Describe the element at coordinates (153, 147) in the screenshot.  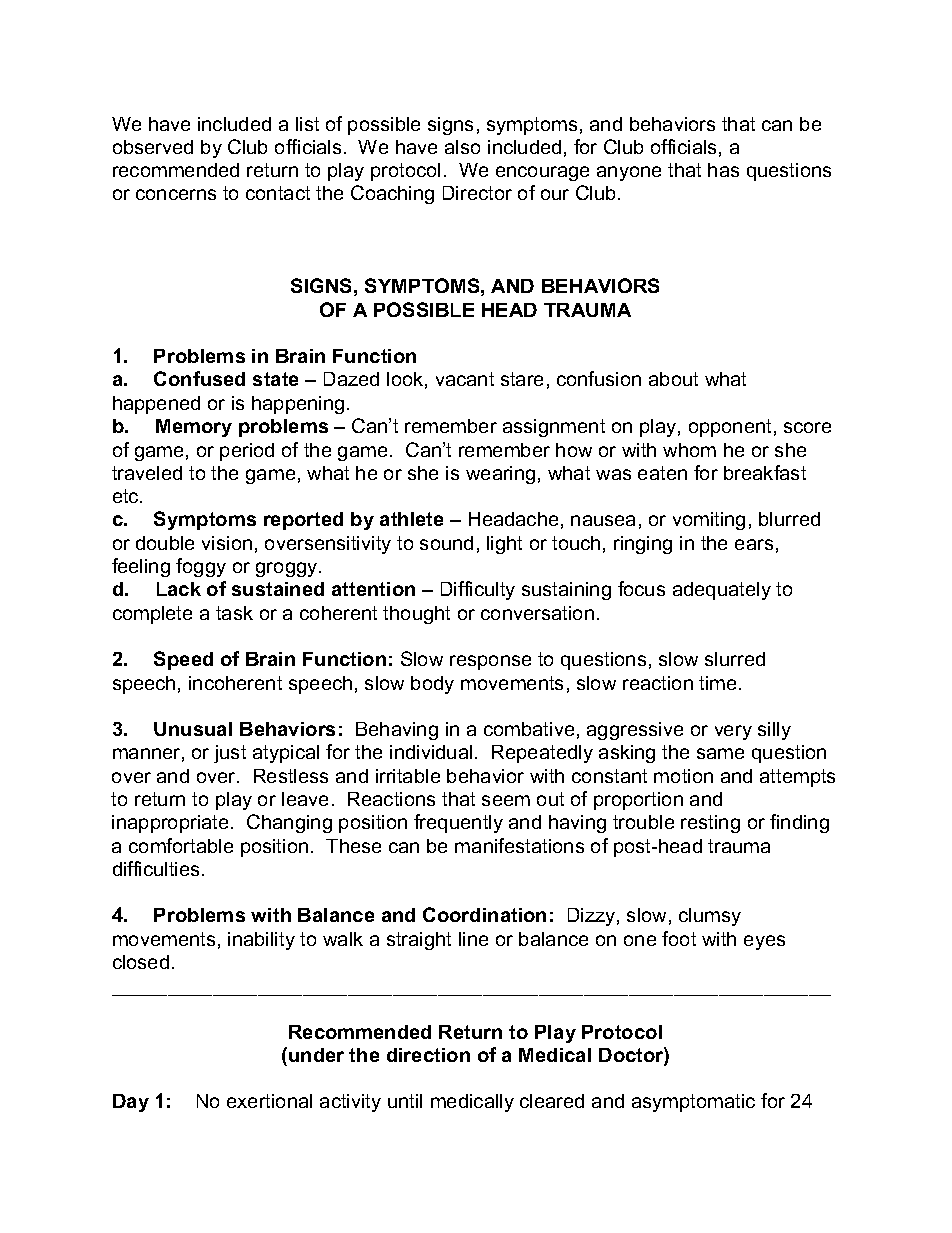
I see `observed` at that location.
